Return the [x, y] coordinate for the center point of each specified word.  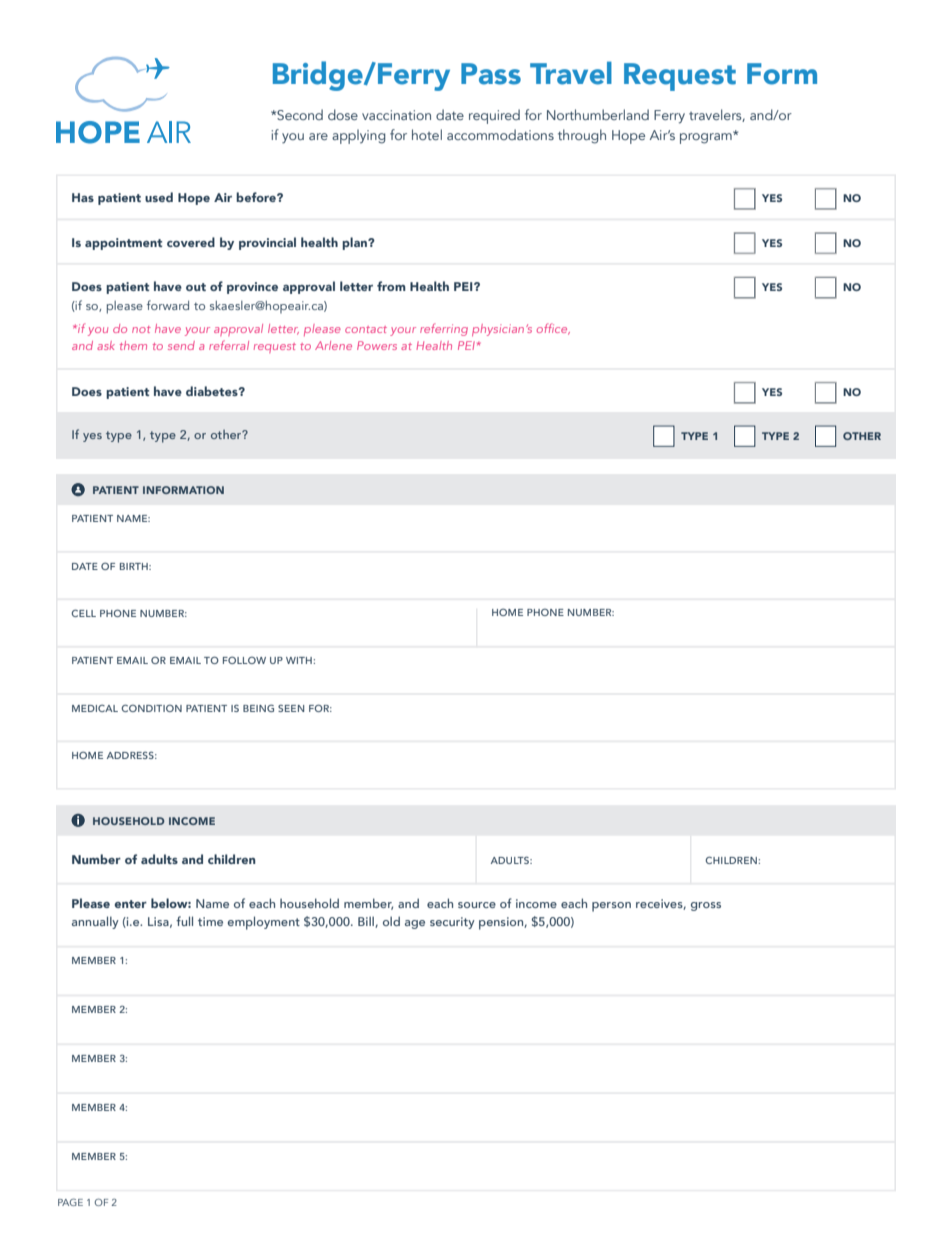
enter [130, 904]
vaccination [396, 115]
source [477, 905]
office [553, 329]
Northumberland [598, 114]
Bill [367, 922]
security [452, 923]
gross [706, 906]
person [611, 907]
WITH [300, 660]
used [159, 197]
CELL [83, 613]
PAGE [70, 1202]
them [133, 345]
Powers [377, 345]
